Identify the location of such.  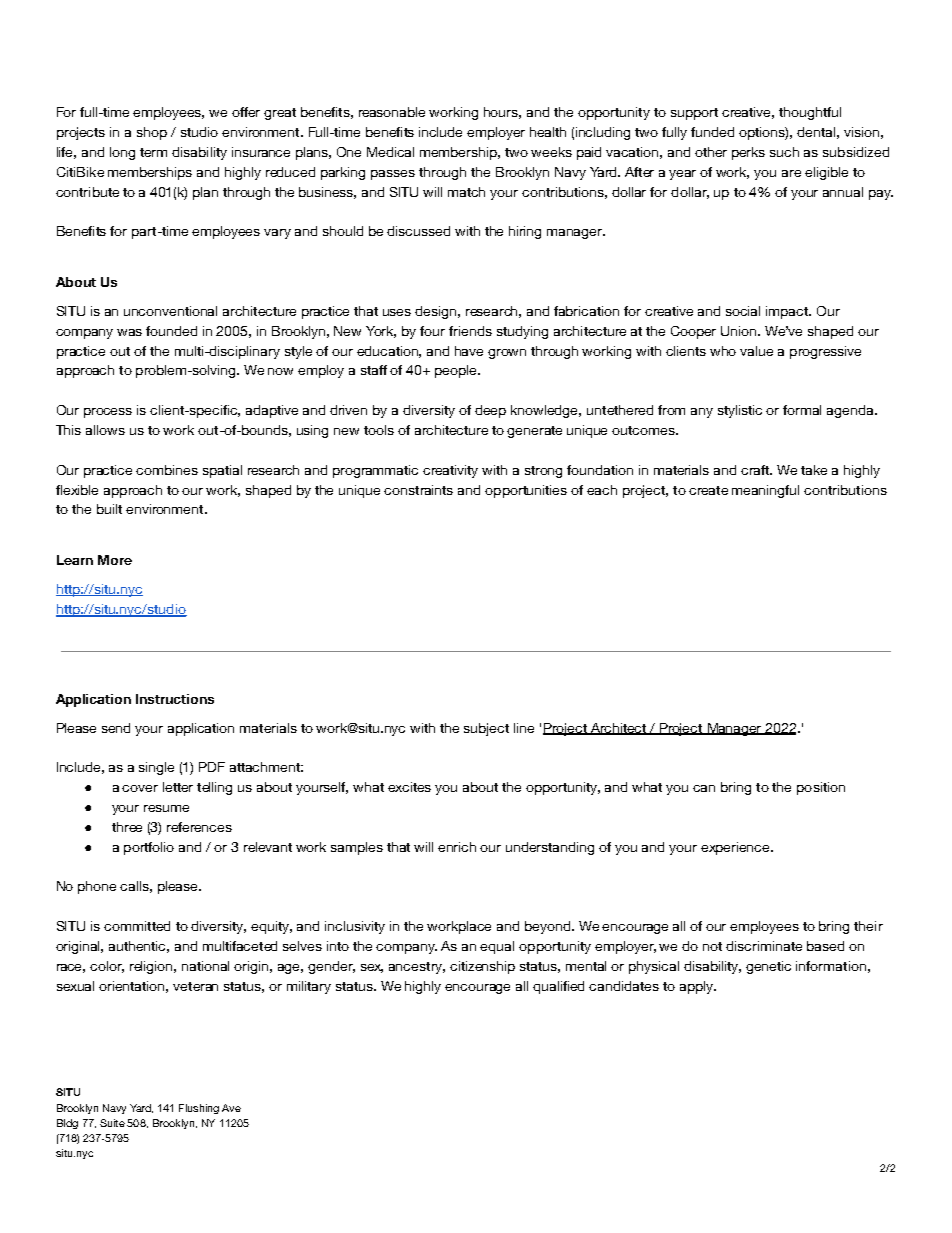
(784, 152).
